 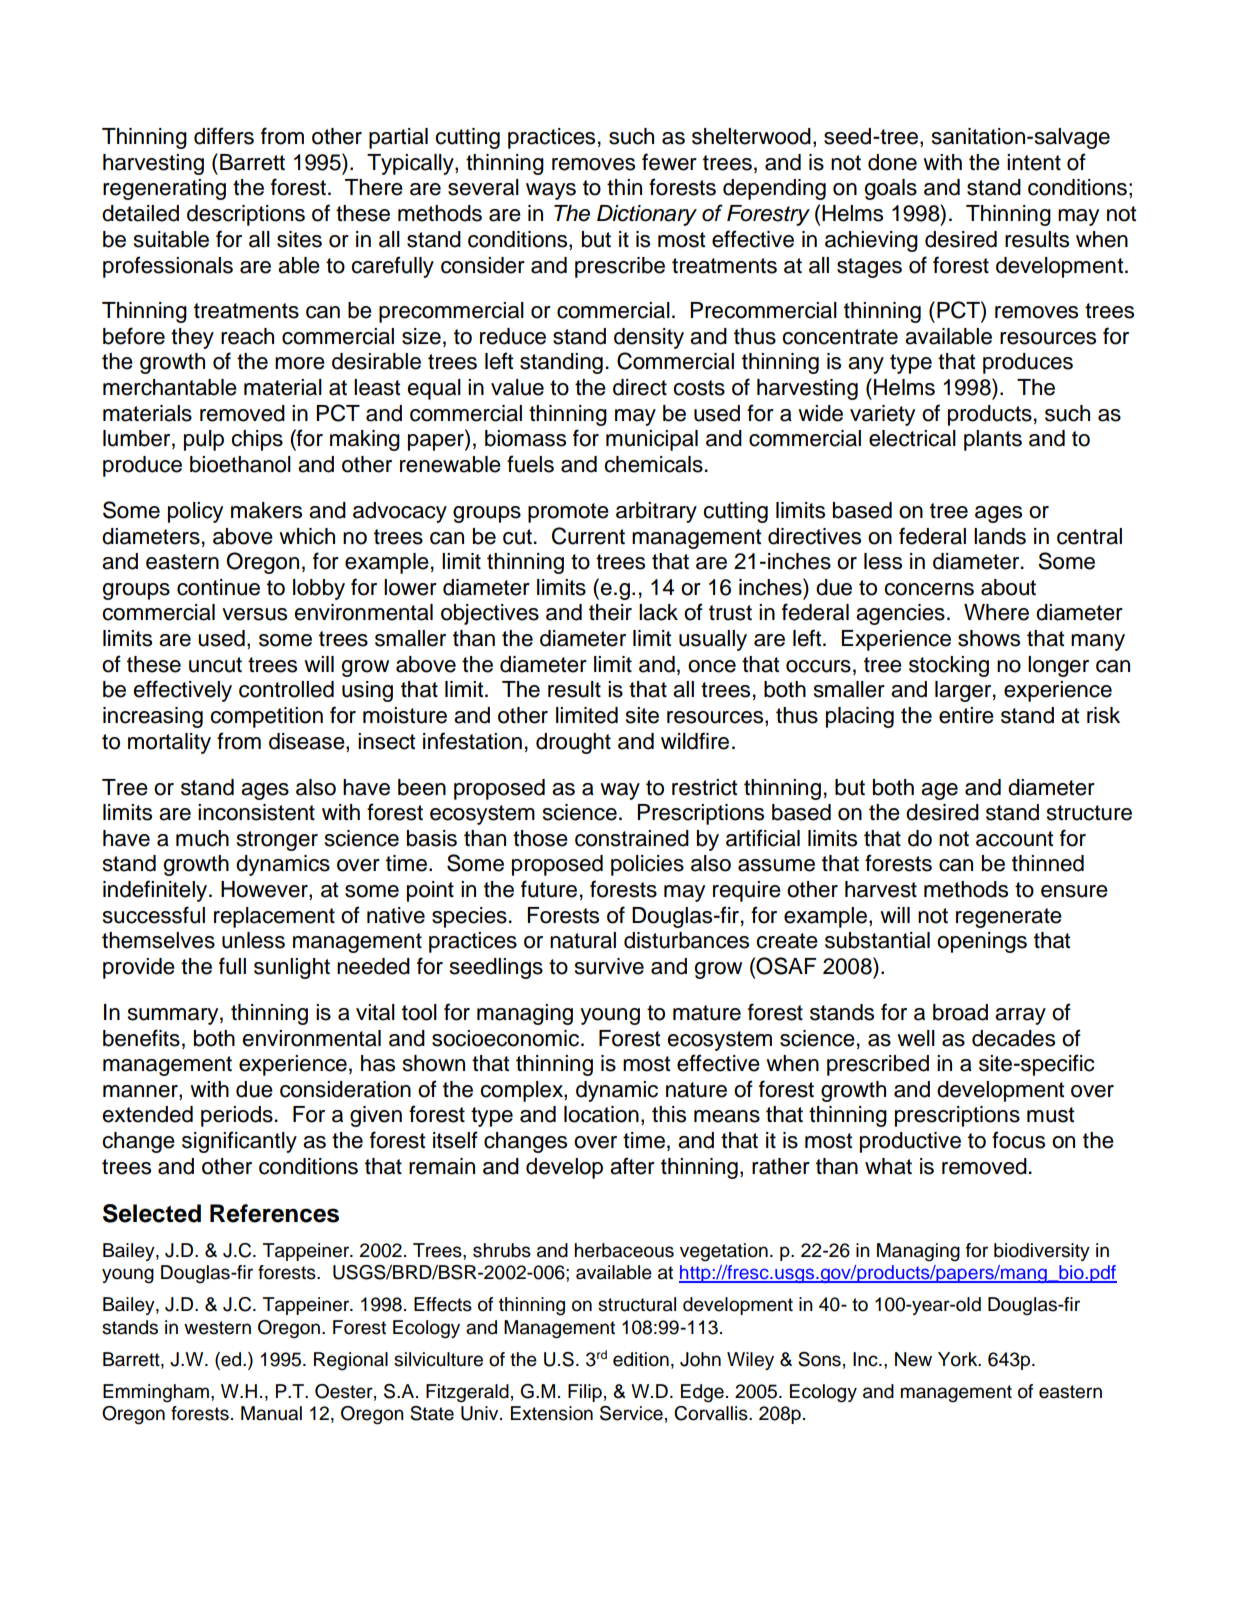 I want to click on decades, so click(x=1013, y=1038).
